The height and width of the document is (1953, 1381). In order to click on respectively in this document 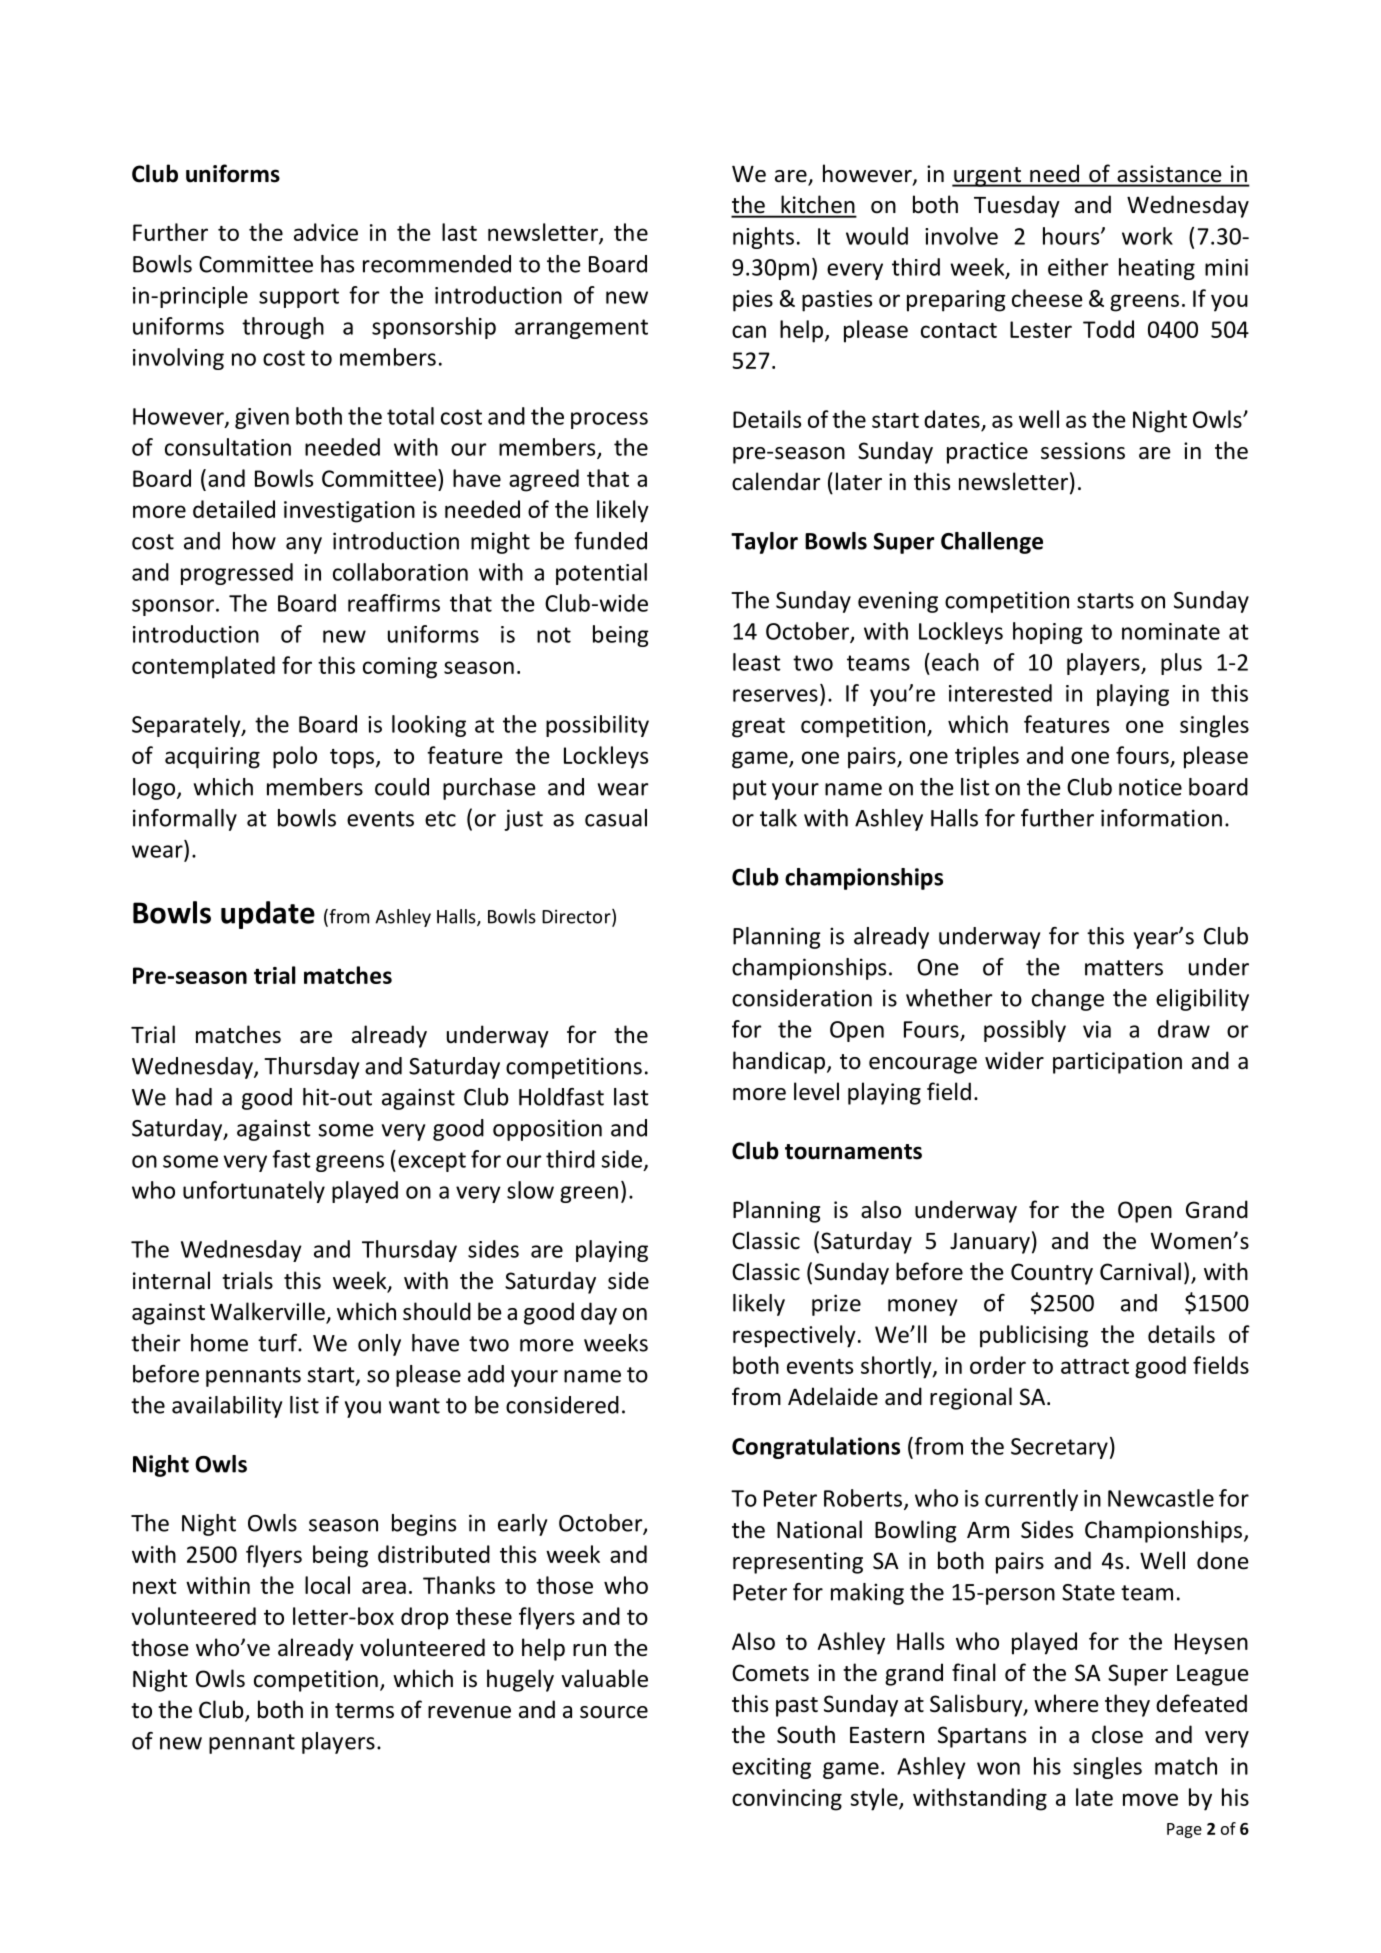, I will do `click(794, 1336)`.
